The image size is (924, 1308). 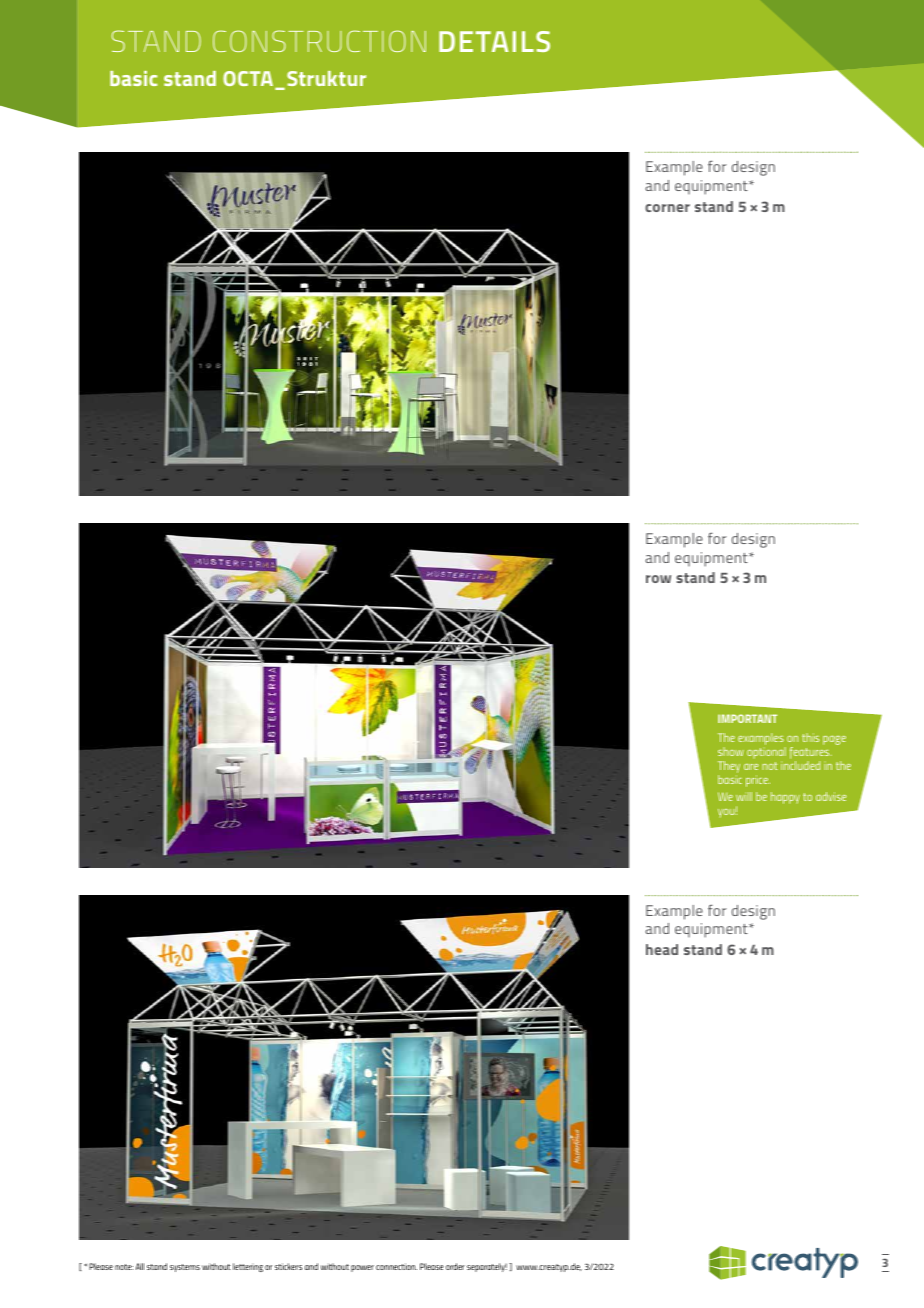 What do you see at coordinates (658, 579) in the image?
I see `row` at bounding box center [658, 579].
